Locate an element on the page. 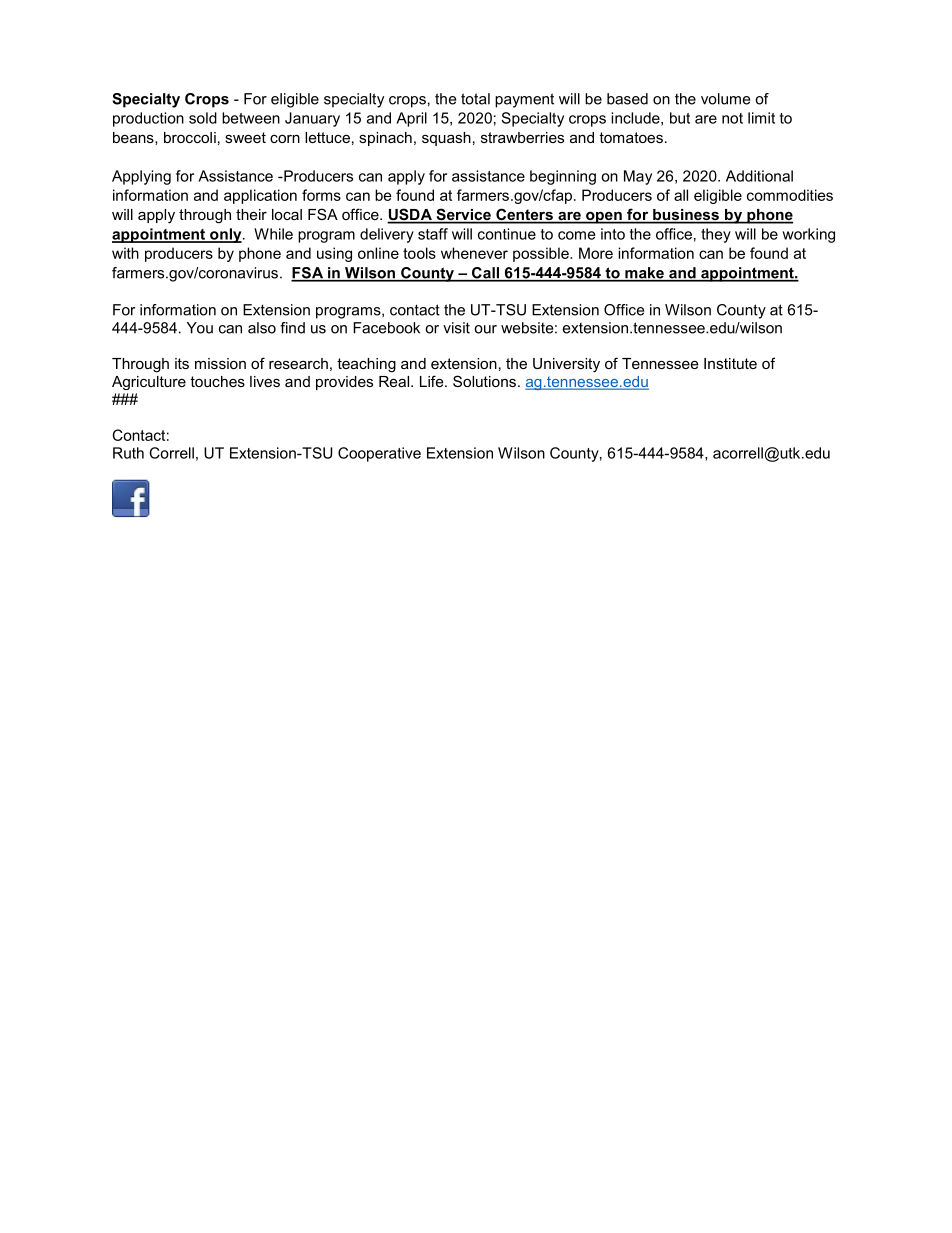 The width and height of the image is (952, 1233). mission is located at coordinates (220, 363).
